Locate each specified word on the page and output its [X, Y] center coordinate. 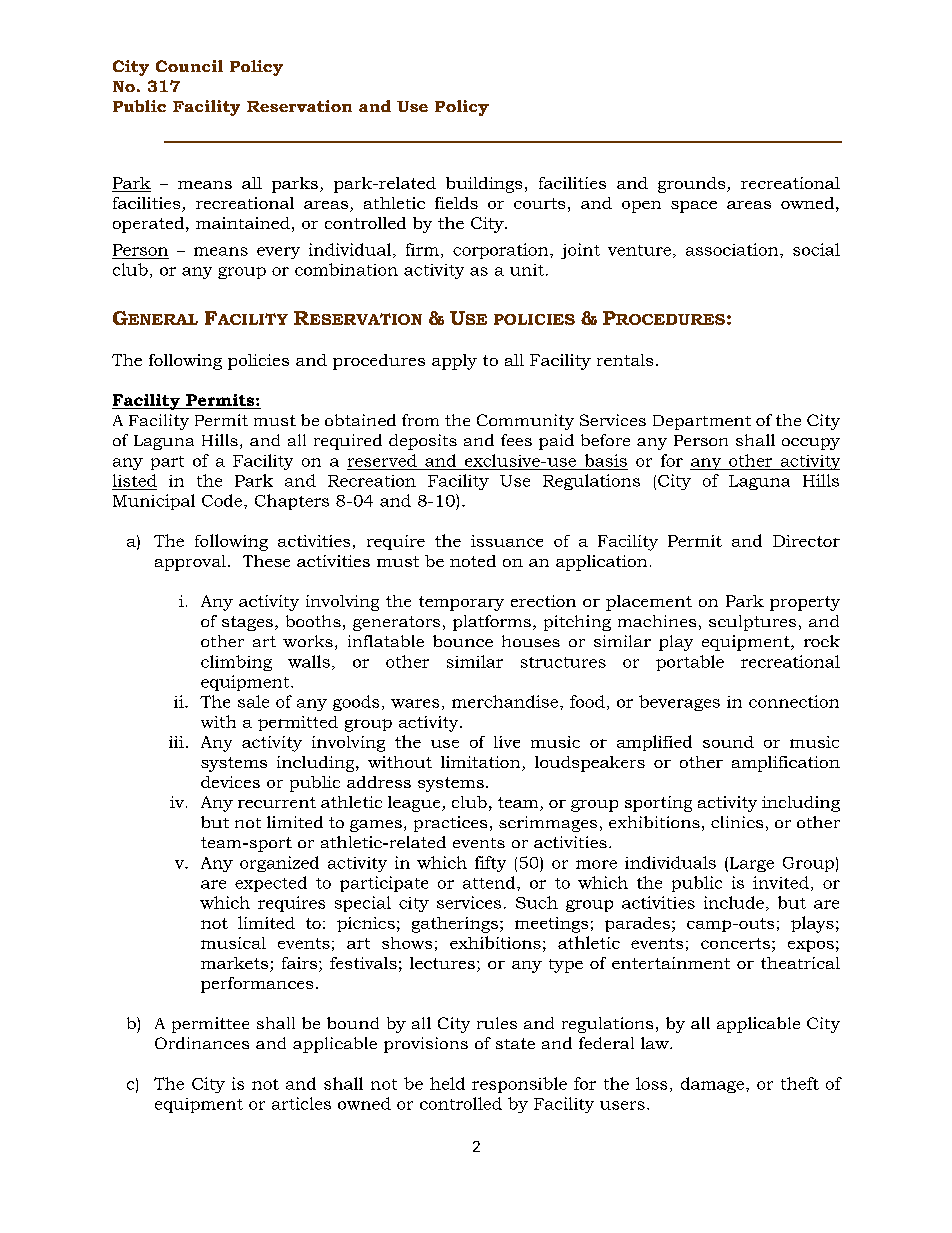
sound [728, 742]
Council [189, 66]
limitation [482, 763]
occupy [811, 444]
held [447, 1083]
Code [223, 500]
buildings [484, 185]
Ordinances [202, 1043]
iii [176, 742]
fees [516, 440]
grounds [693, 185]
